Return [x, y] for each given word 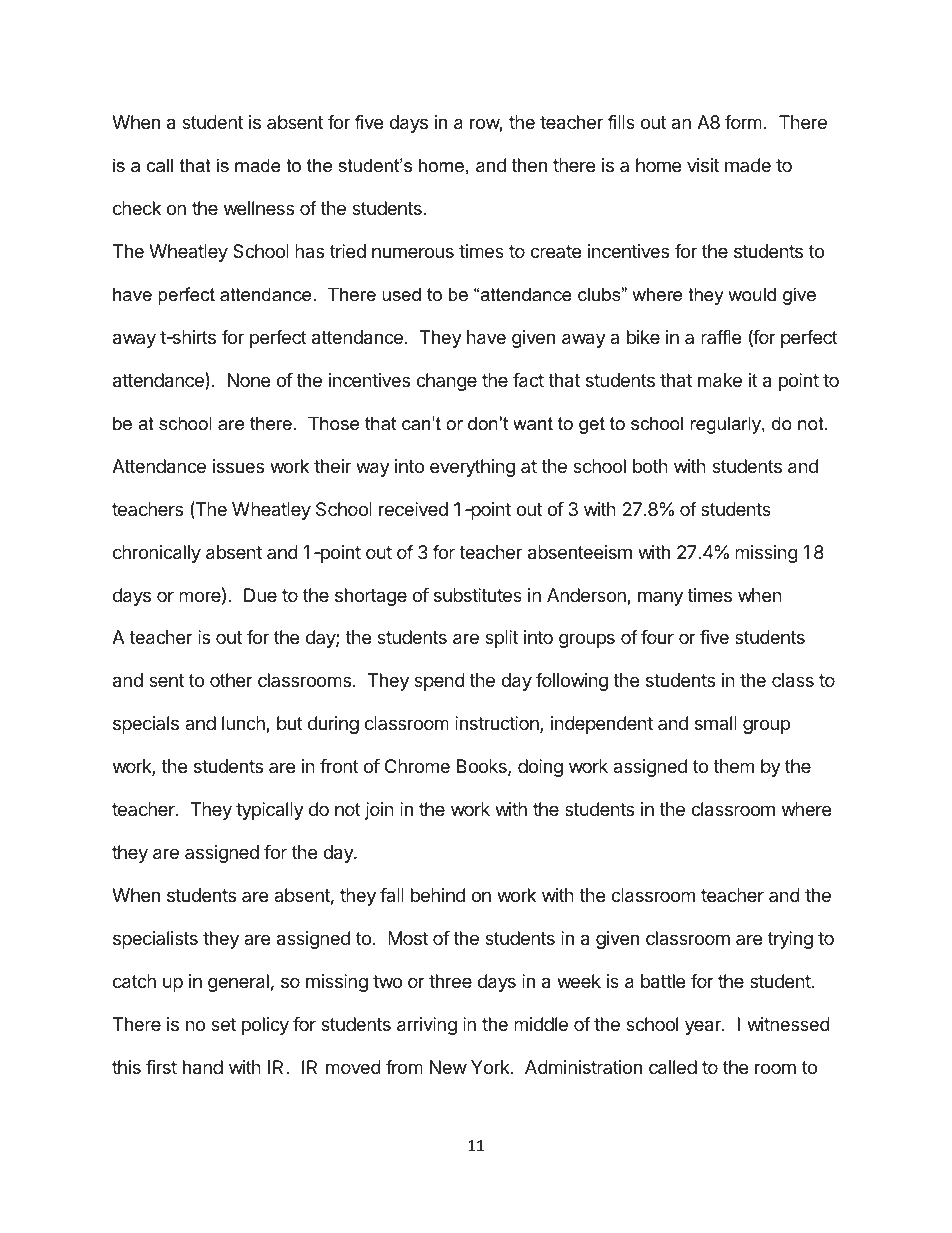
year [704, 1027]
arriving [427, 1026]
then [529, 165]
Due [260, 595]
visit [703, 165]
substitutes [478, 595]
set [223, 1024]
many [660, 598]
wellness [259, 208]
